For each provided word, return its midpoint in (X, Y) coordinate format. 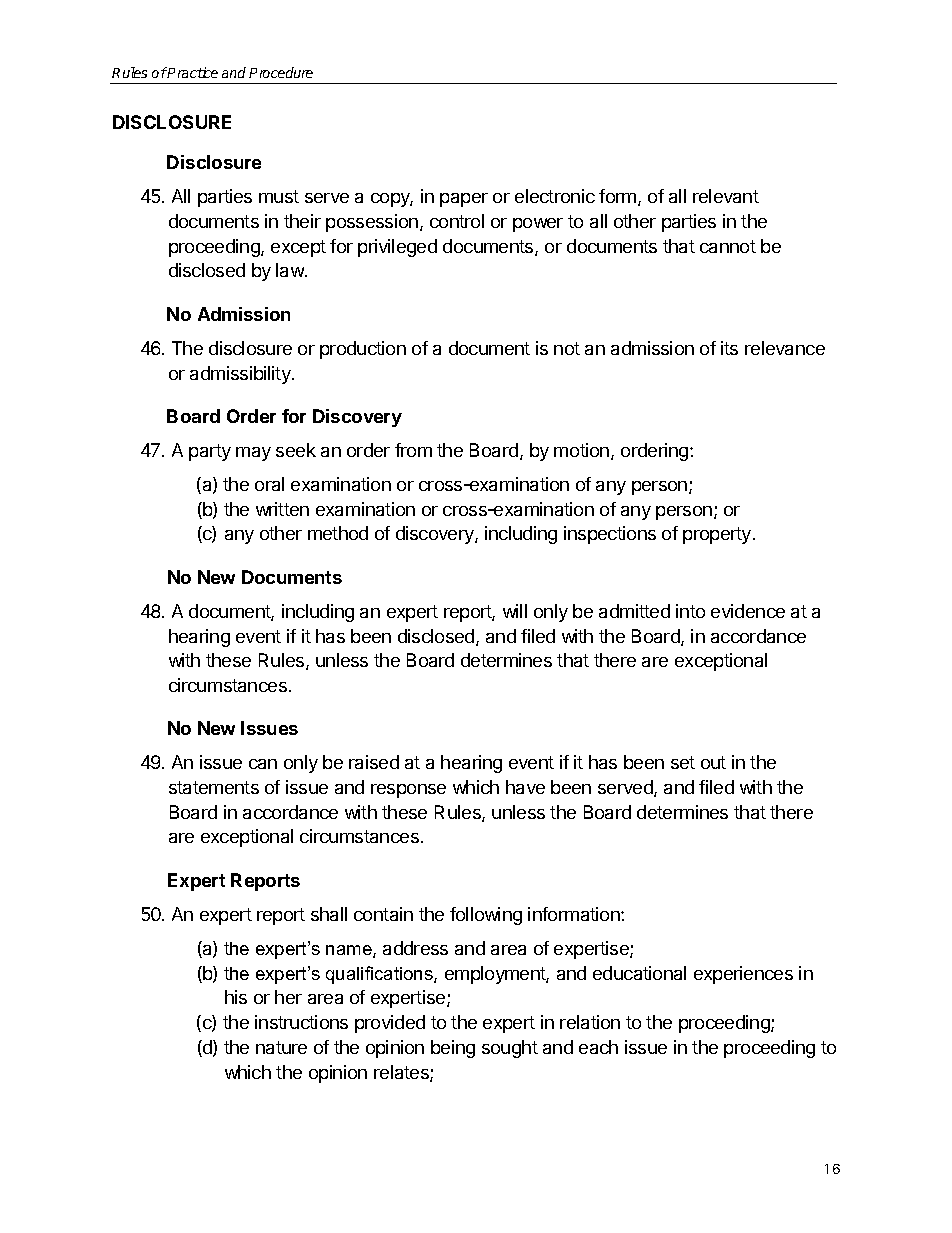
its (729, 348)
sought (510, 1049)
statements (214, 787)
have (525, 787)
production (363, 350)
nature (281, 1047)
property (717, 535)
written (282, 509)
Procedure (281, 72)
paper (464, 200)
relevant (726, 196)
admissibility (241, 375)
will (515, 611)
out (713, 762)
